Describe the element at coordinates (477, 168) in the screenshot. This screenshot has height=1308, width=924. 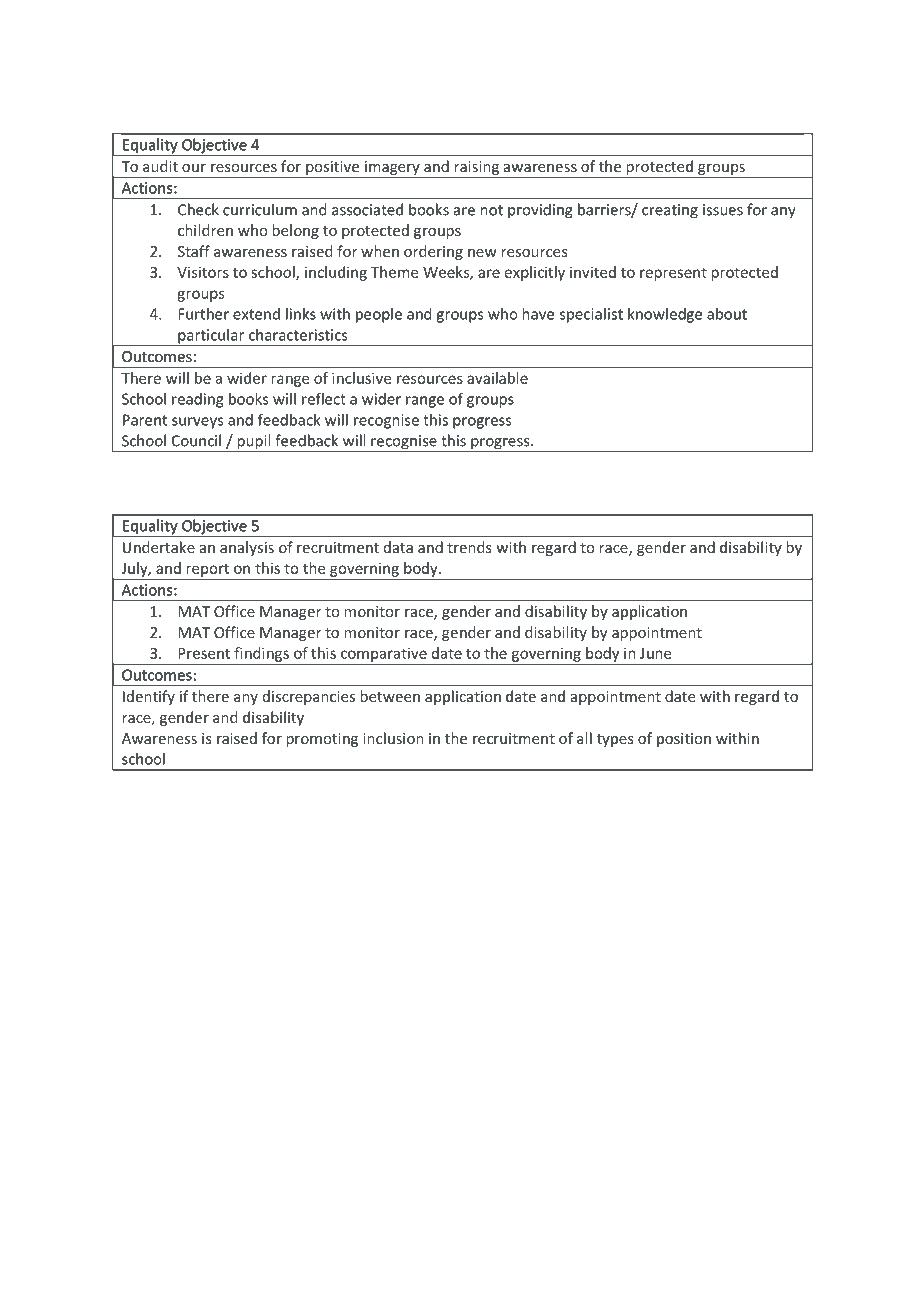
I see `raising` at that location.
